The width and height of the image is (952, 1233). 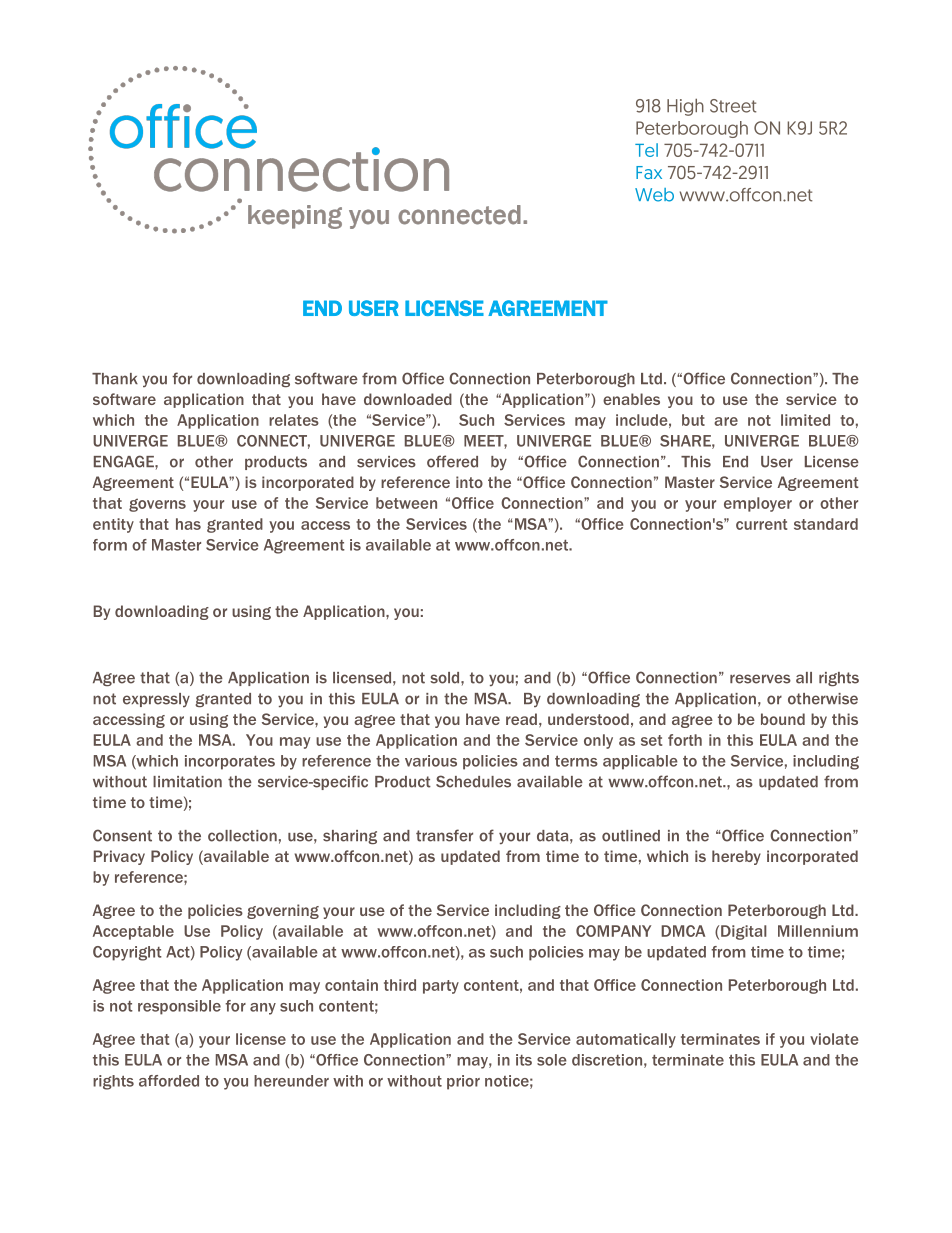 I want to click on hereby, so click(x=736, y=857).
